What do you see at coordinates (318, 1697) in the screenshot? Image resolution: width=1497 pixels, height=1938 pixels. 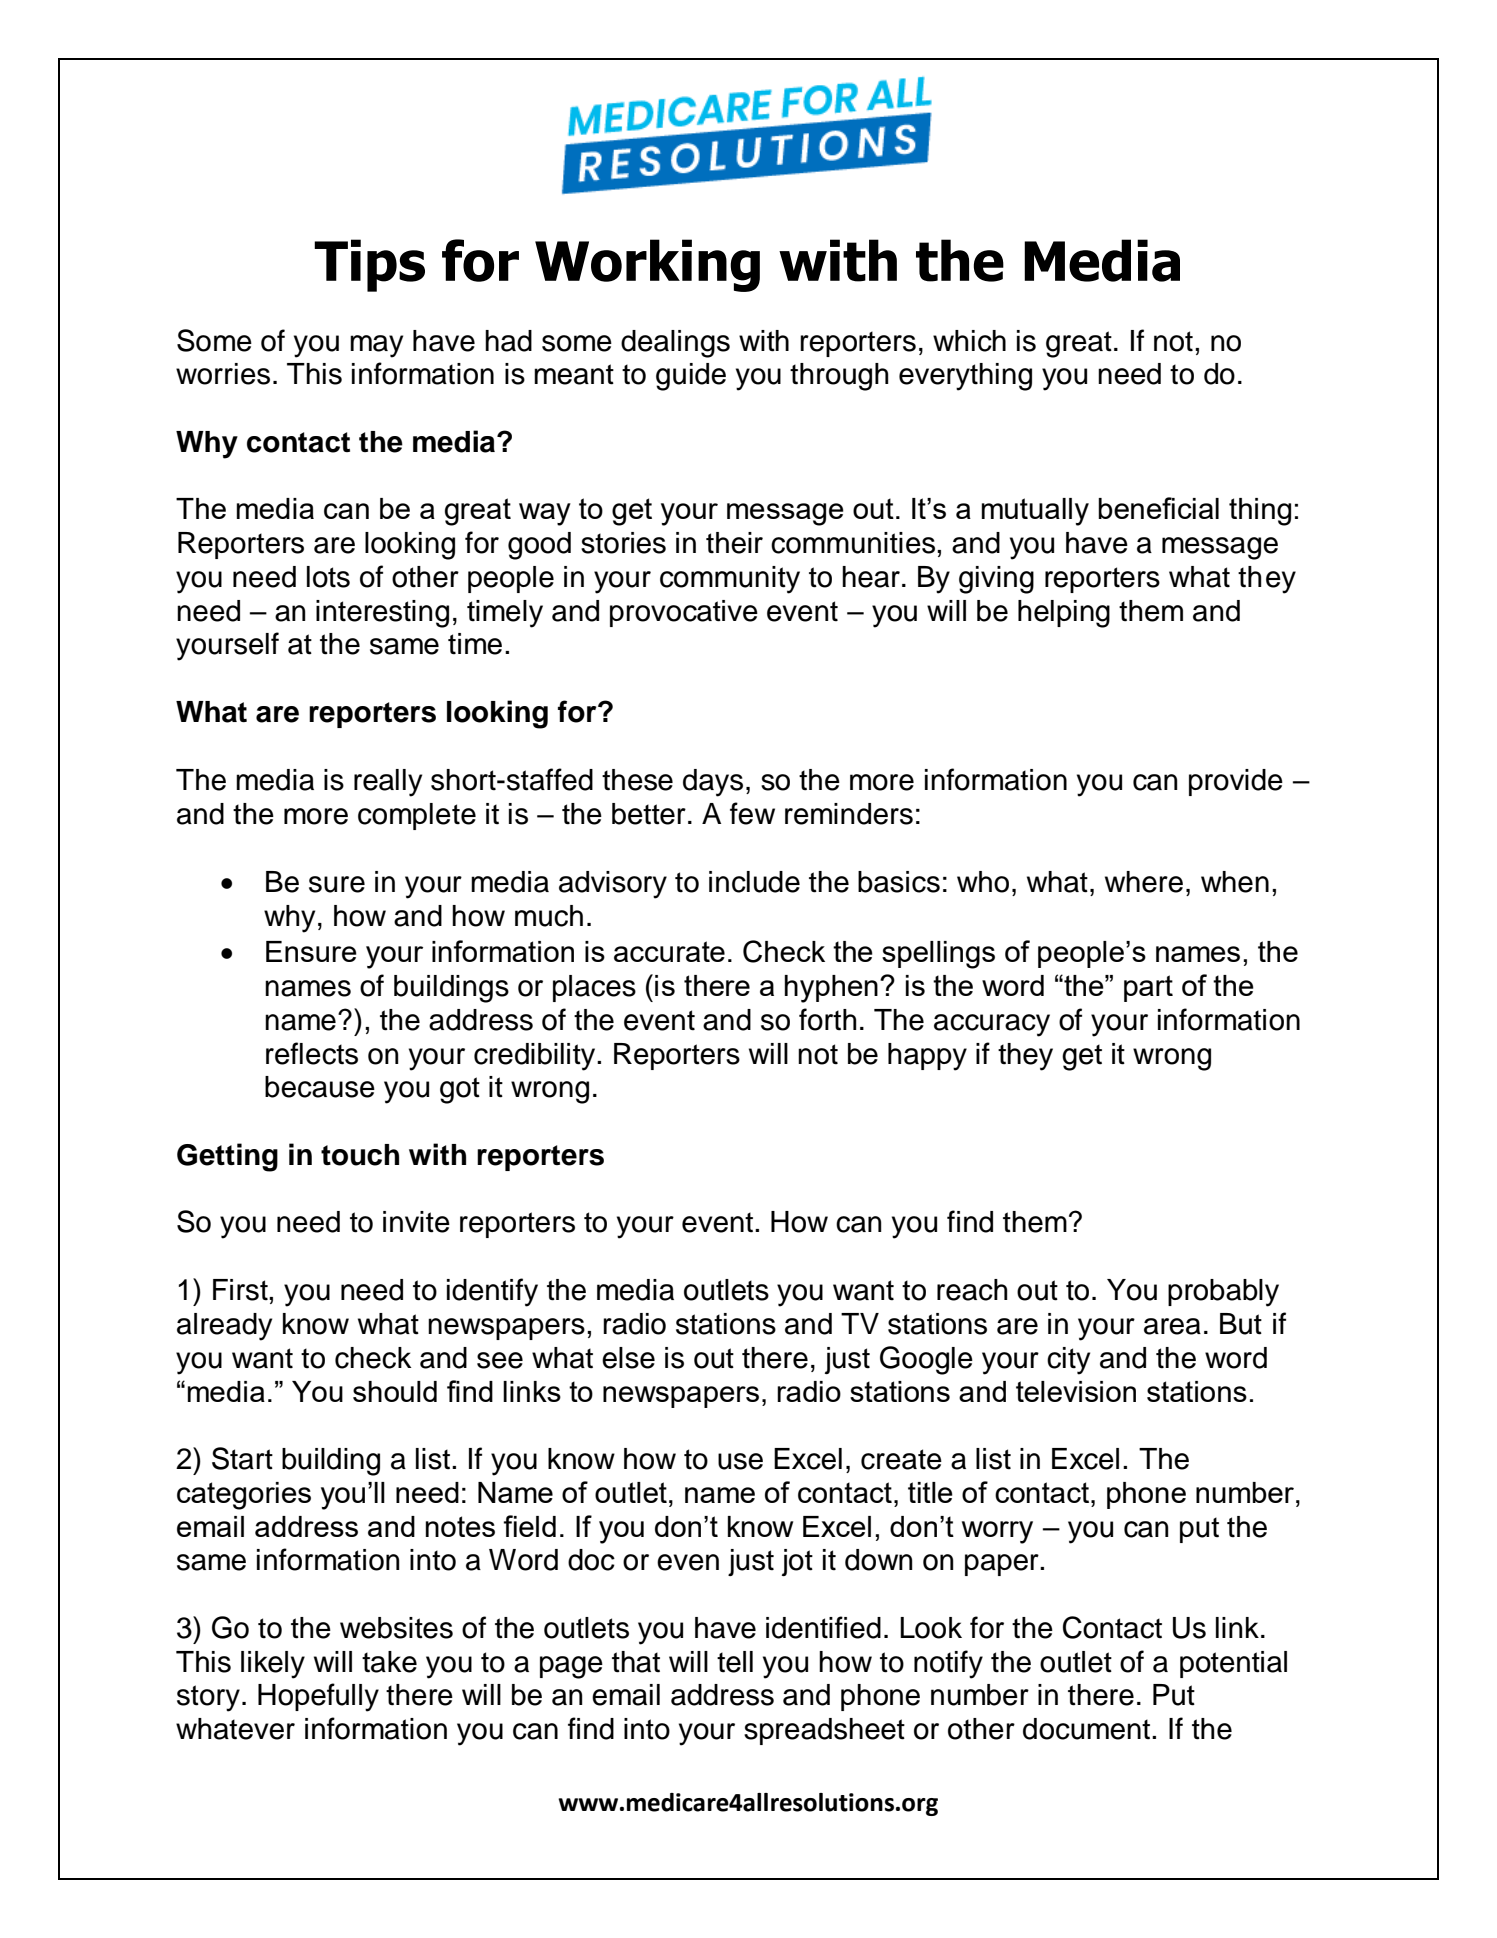 I see `Hopefully` at bounding box center [318, 1697].
